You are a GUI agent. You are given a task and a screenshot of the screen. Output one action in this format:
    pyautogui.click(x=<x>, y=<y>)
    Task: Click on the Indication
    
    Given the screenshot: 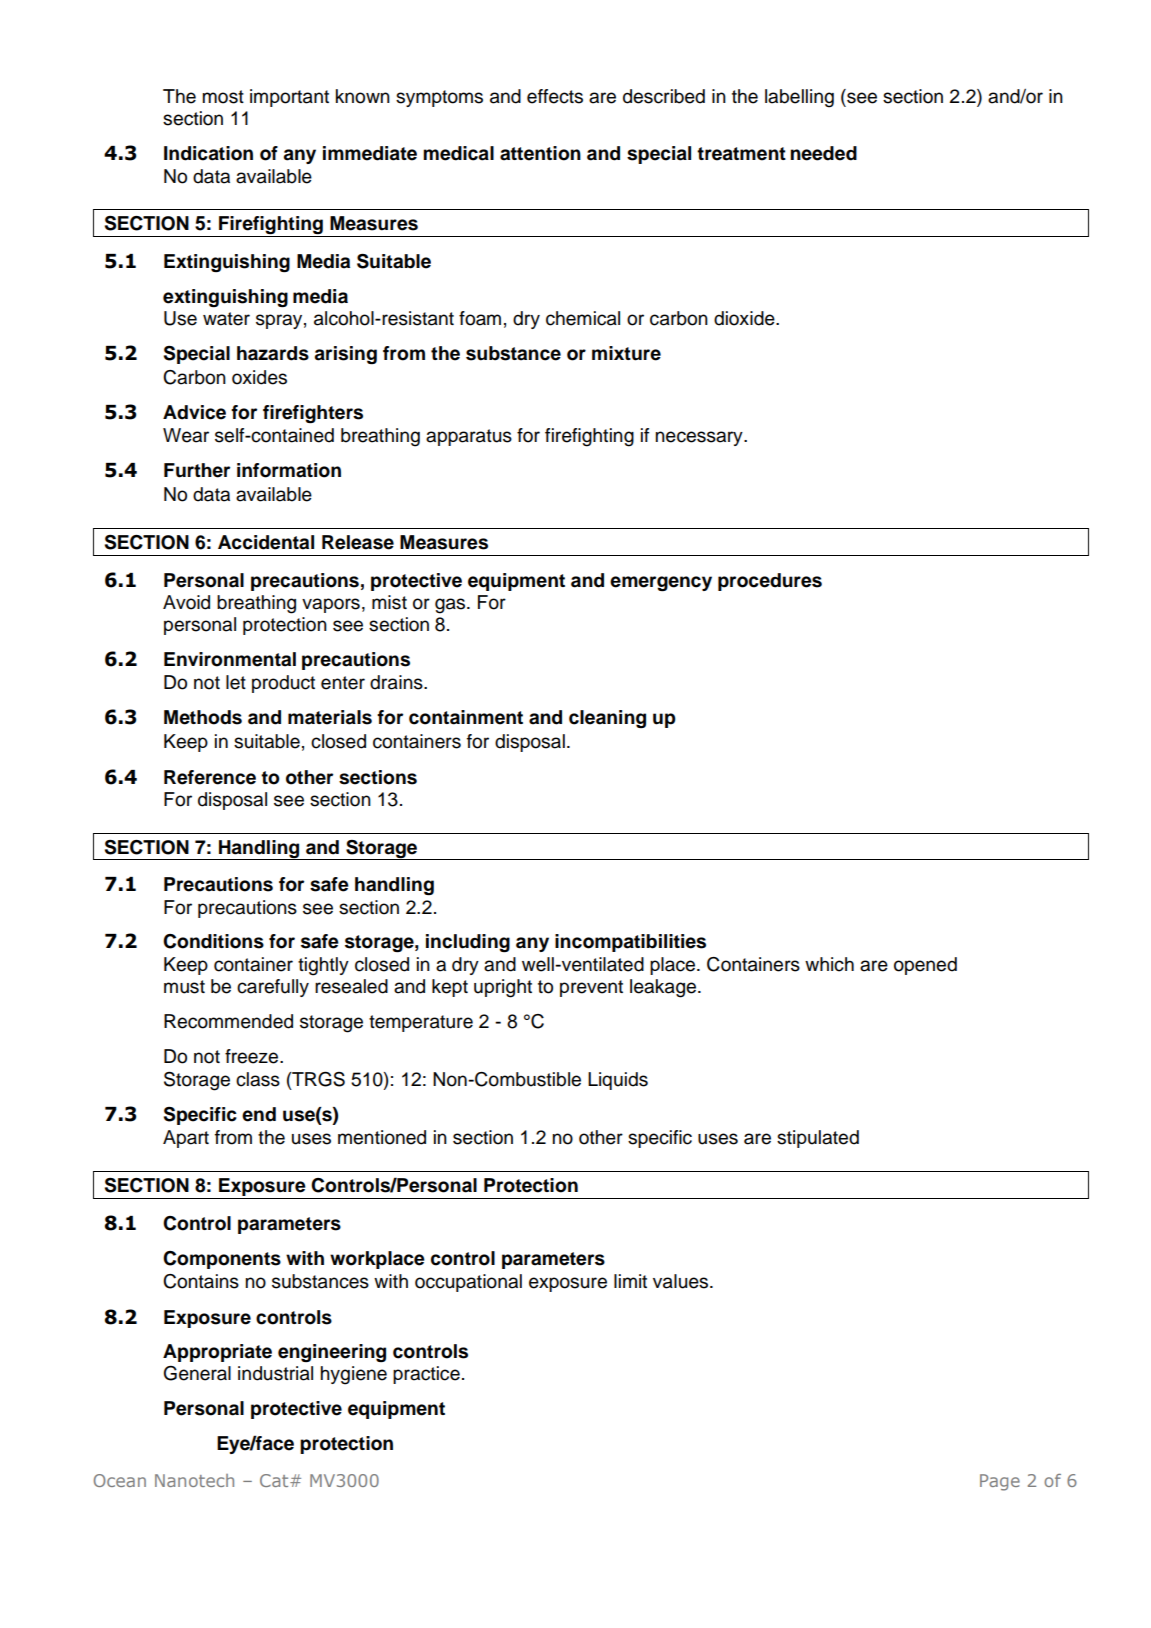 What is the action you would take?
    pyautogui.click(x=208, y=153)
